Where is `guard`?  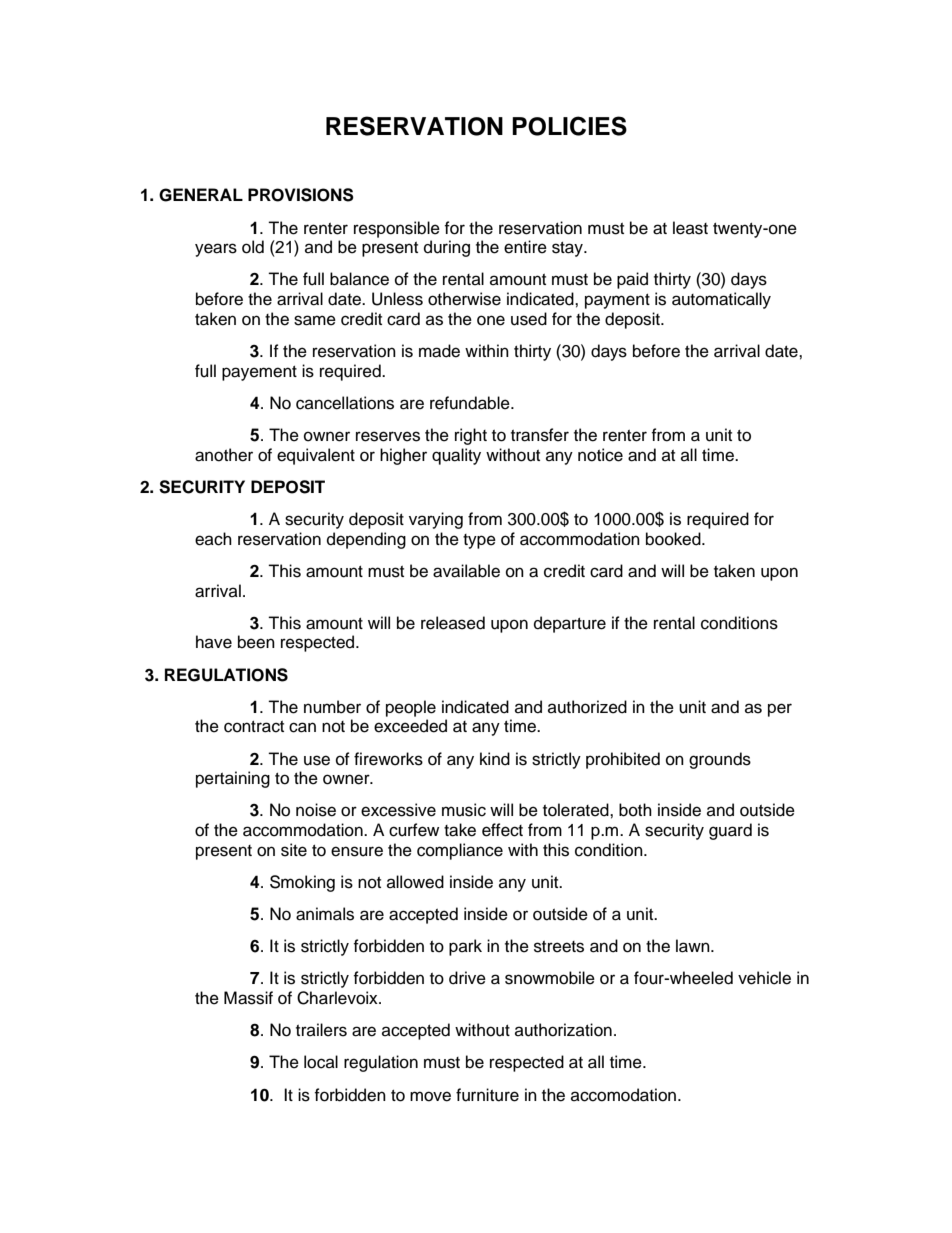
guard is located at coordinates (730, 831).
